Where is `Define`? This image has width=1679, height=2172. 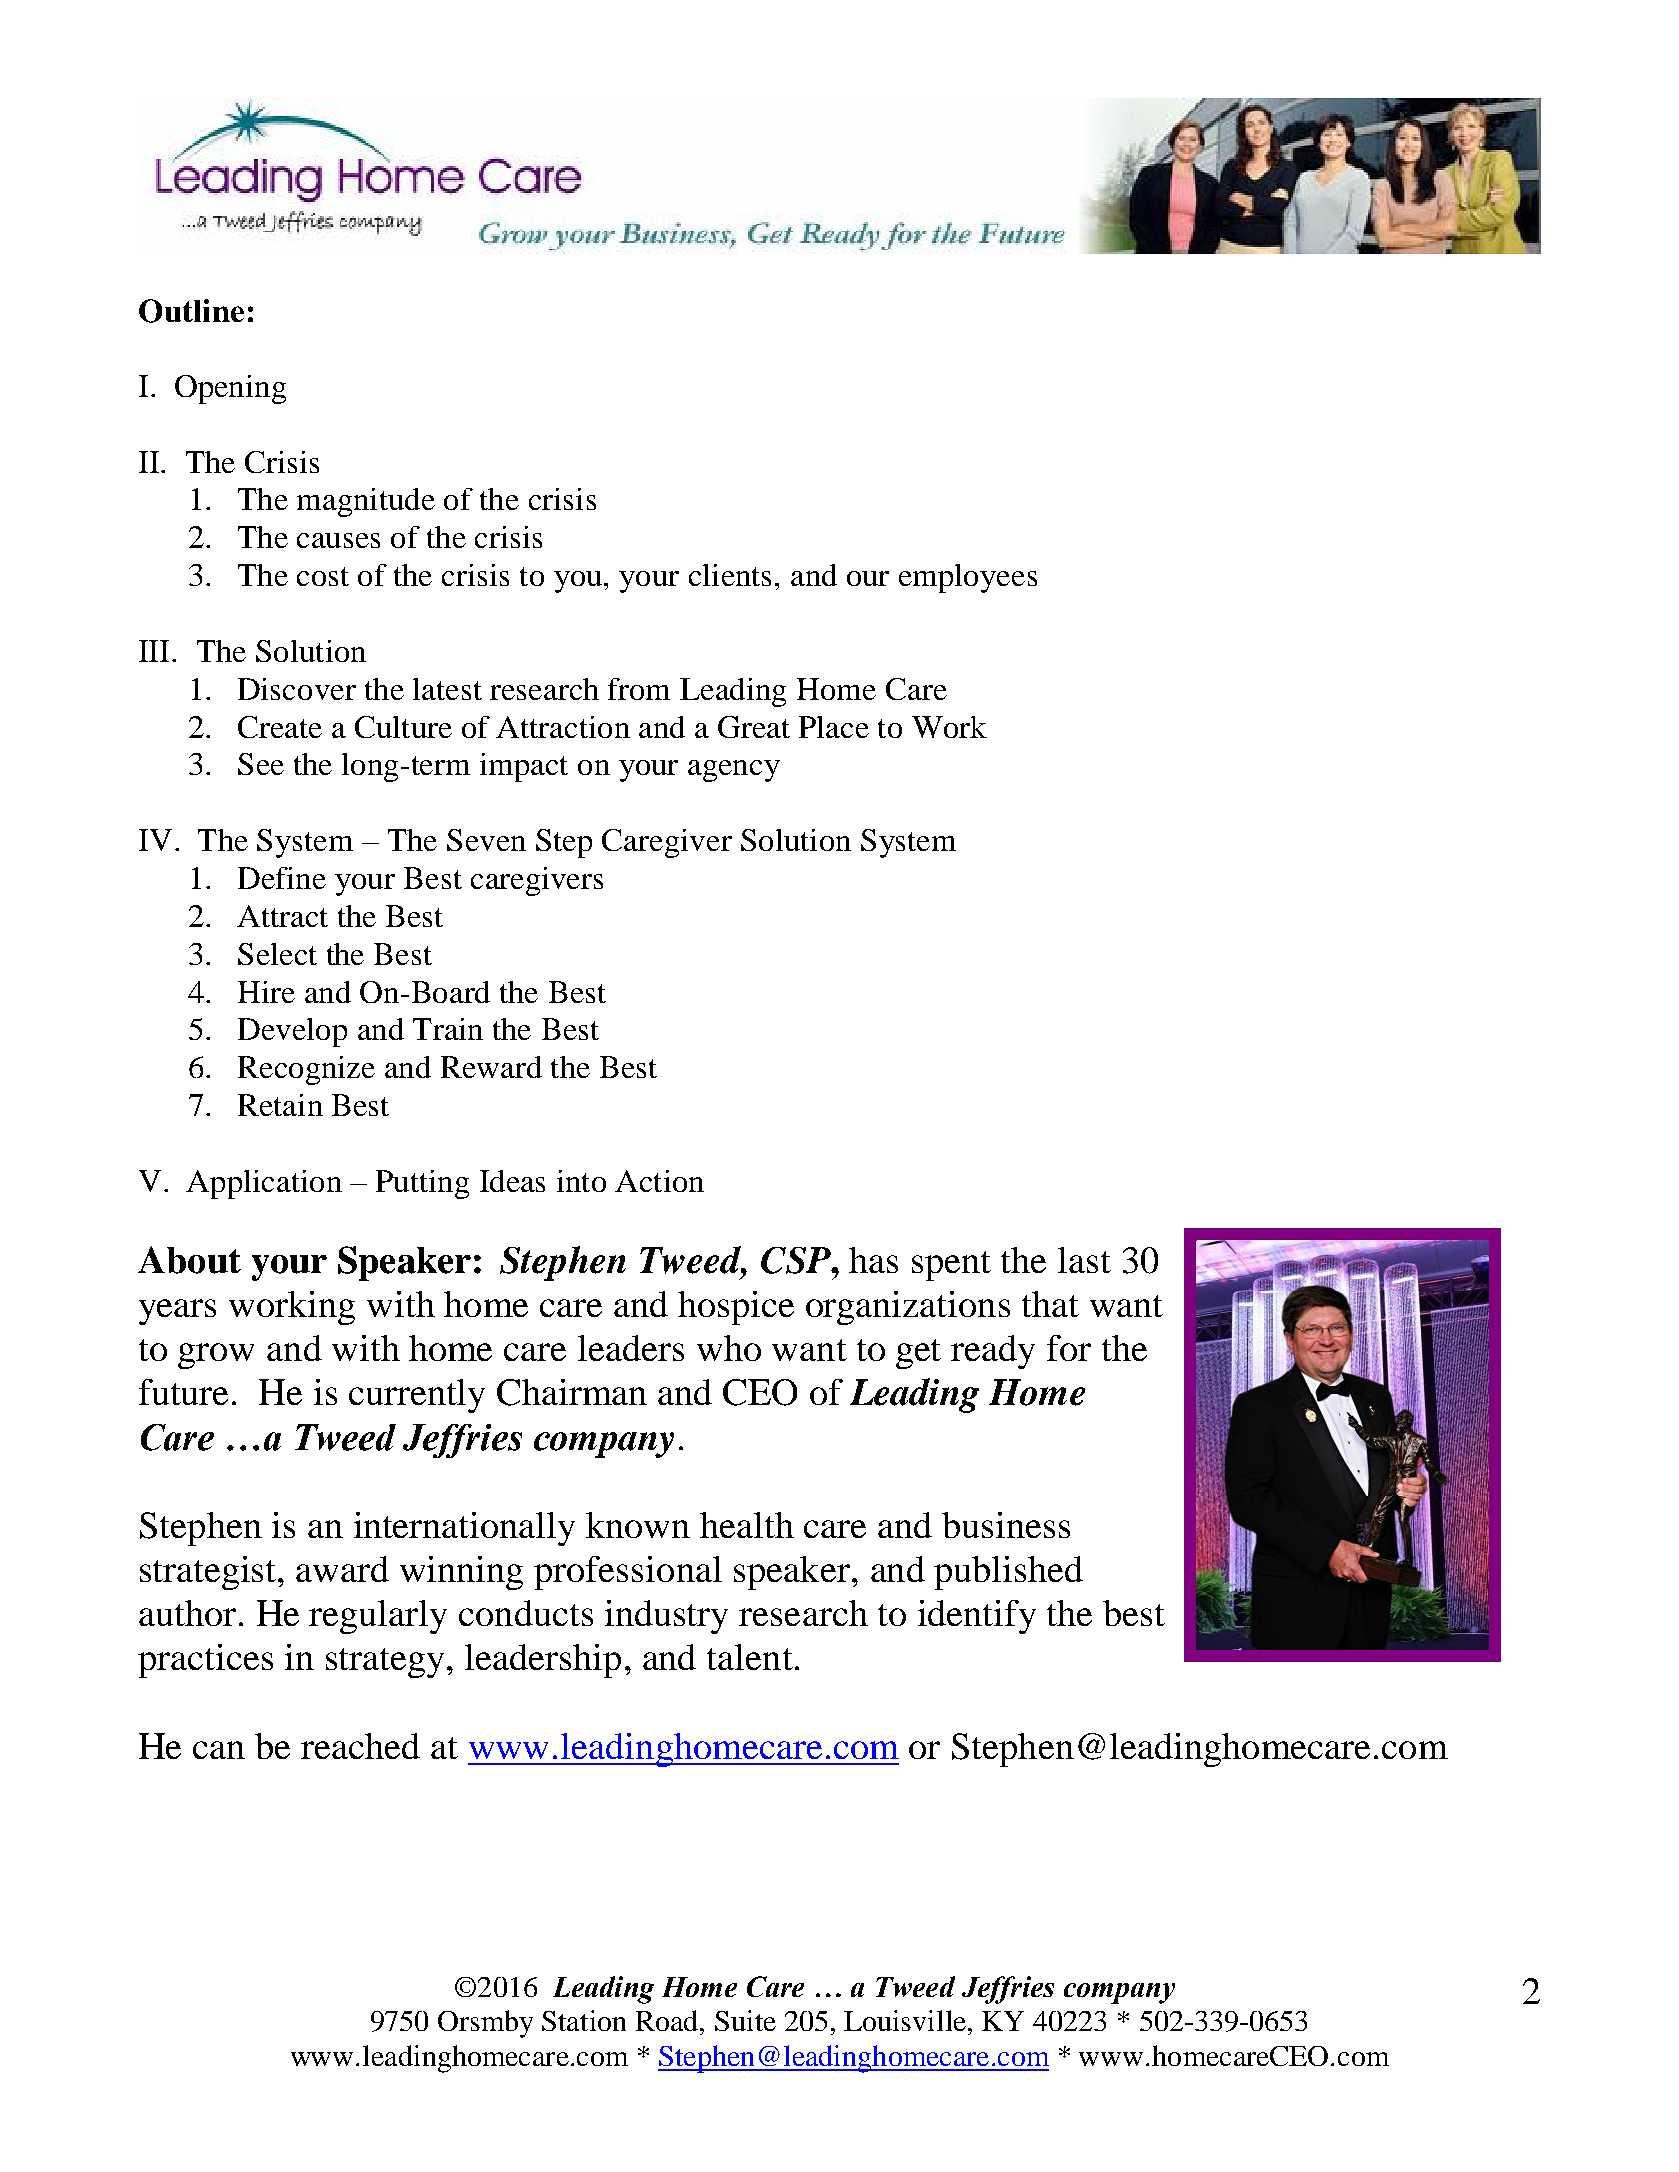 Define is located at coordinates (282, 878).
